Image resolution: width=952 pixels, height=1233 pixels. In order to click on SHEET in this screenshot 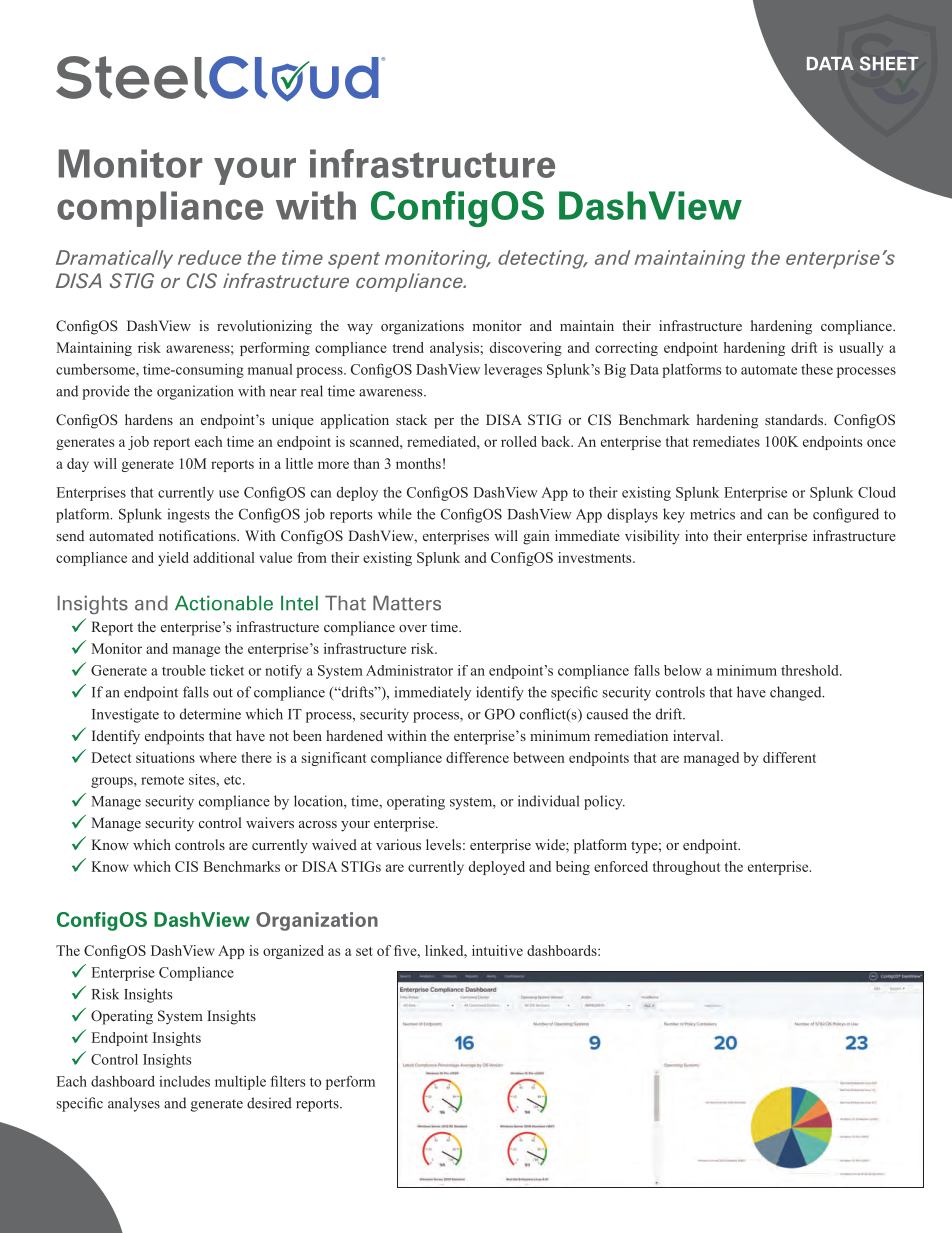, I will do `click(889, 63)`.
